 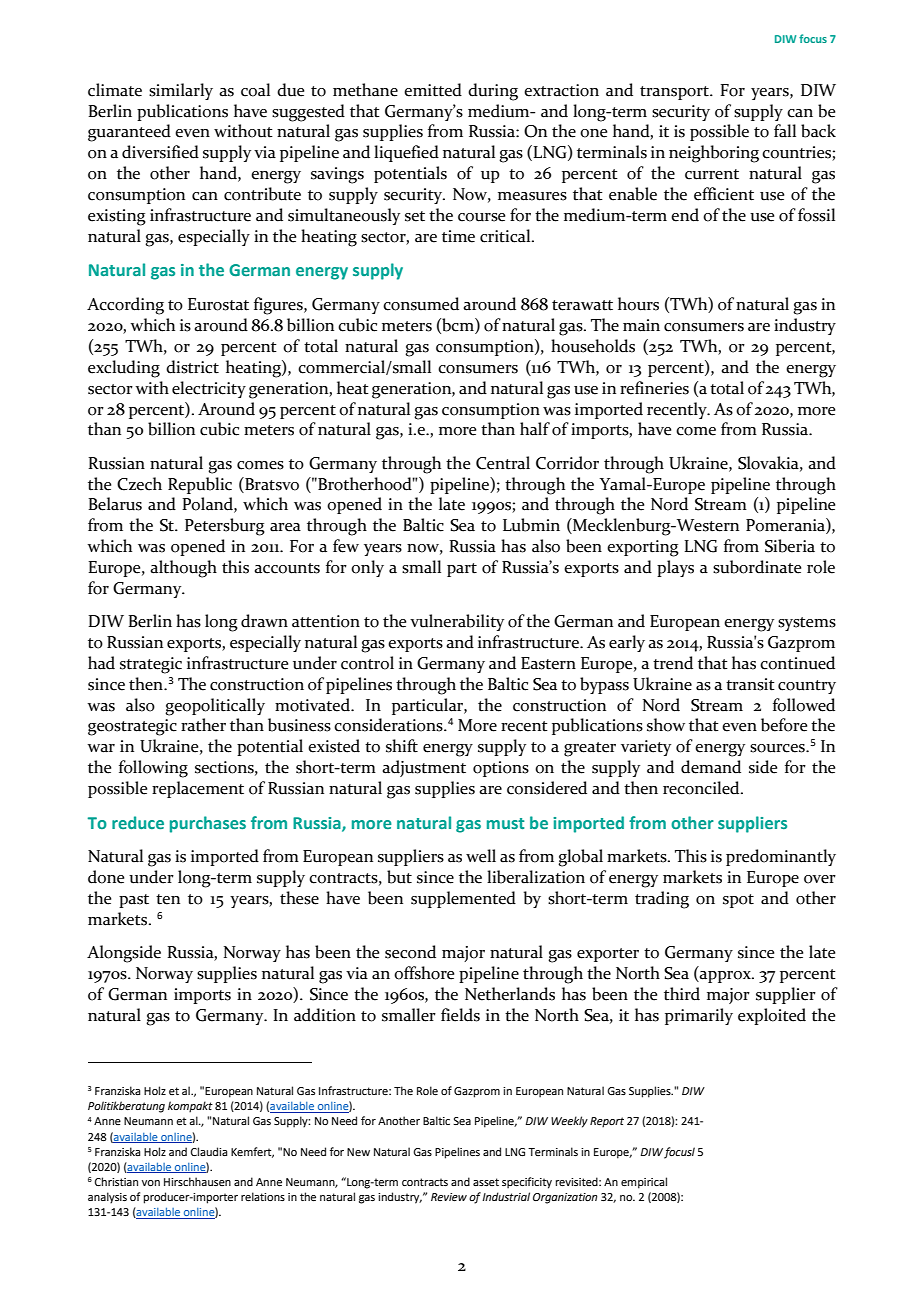 I want to click on Siberia, so click(x=790, y=546).
